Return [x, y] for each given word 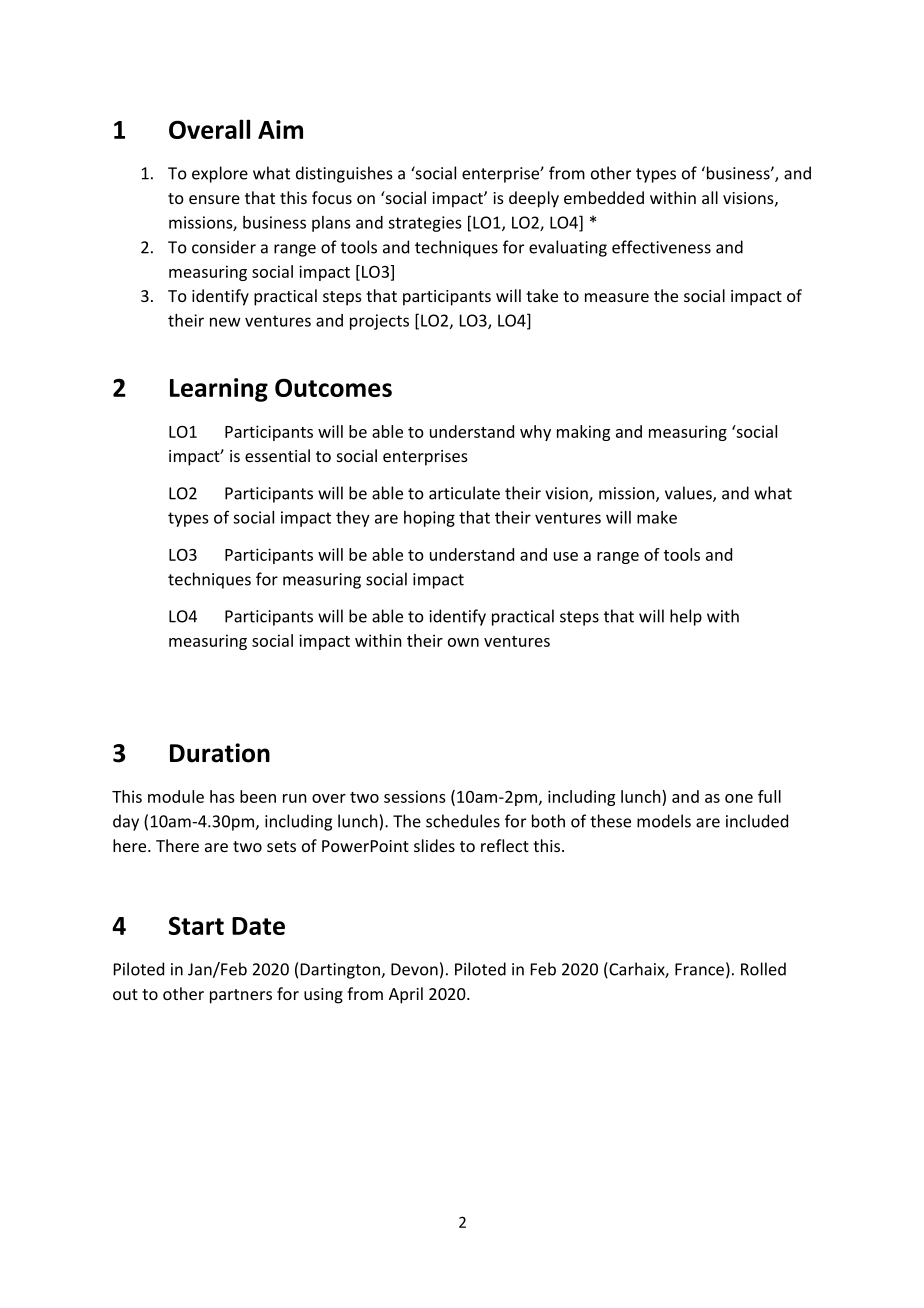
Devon [414, 969]
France [699, 969]
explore [220, 174]
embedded [604, 197]
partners [241, 996]
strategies [424, 224]
